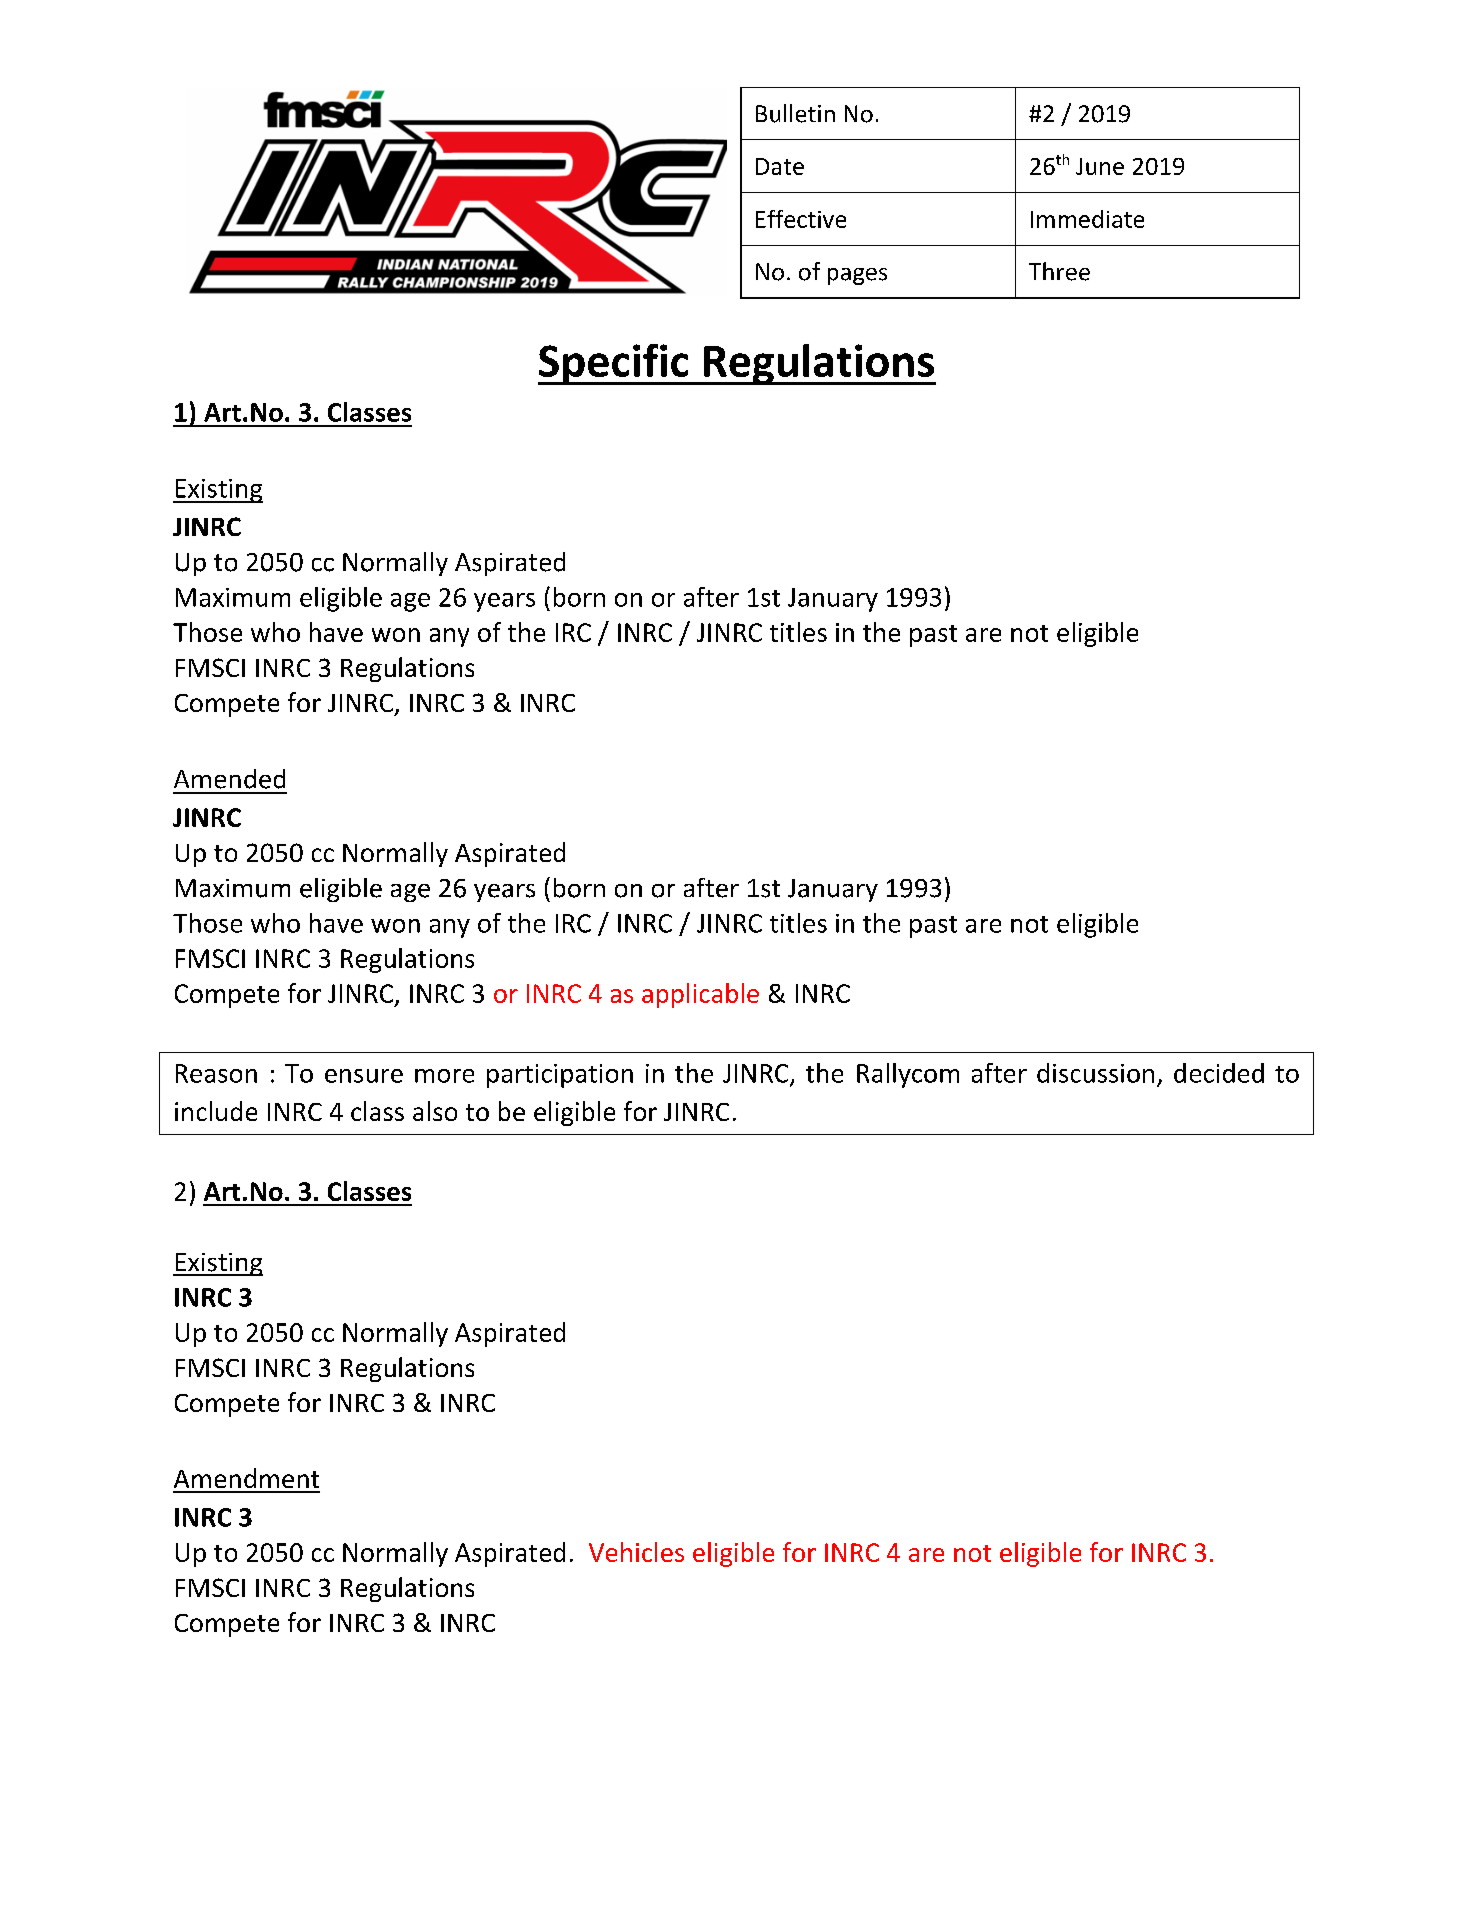 This screenshot has height=1907, width=1473. Describe the element at coordinates (364, 1076) in the screenshot. I see `ensure` at that location.
